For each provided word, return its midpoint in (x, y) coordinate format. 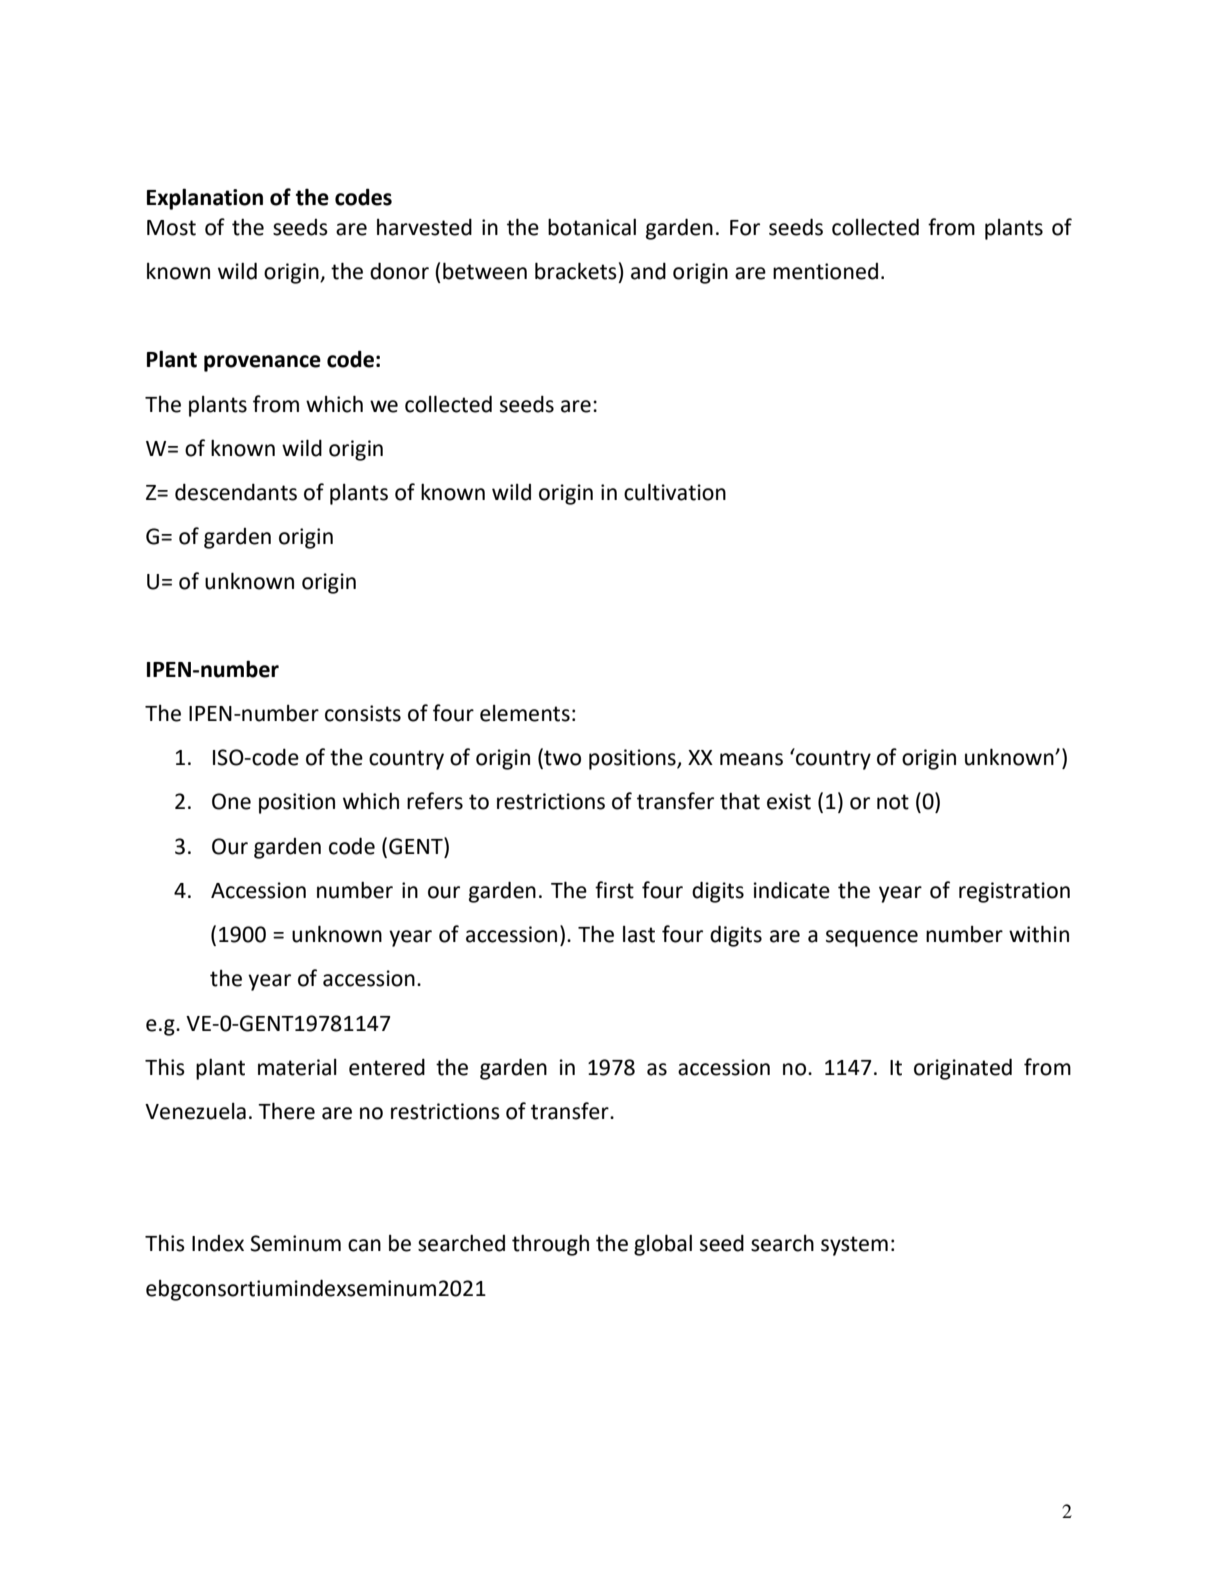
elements (525, 713)
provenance (262, 363)
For (745, 228)
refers (435, 801)
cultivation (675, 492)
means (751, 759)
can (364, 1245)
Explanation (205, 199)
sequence (872, 938)
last (639, 934)
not (893, 802)
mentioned (825, 271)
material (297, 1067)
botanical (592, 227)
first (614, 890)
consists (363, 713)
